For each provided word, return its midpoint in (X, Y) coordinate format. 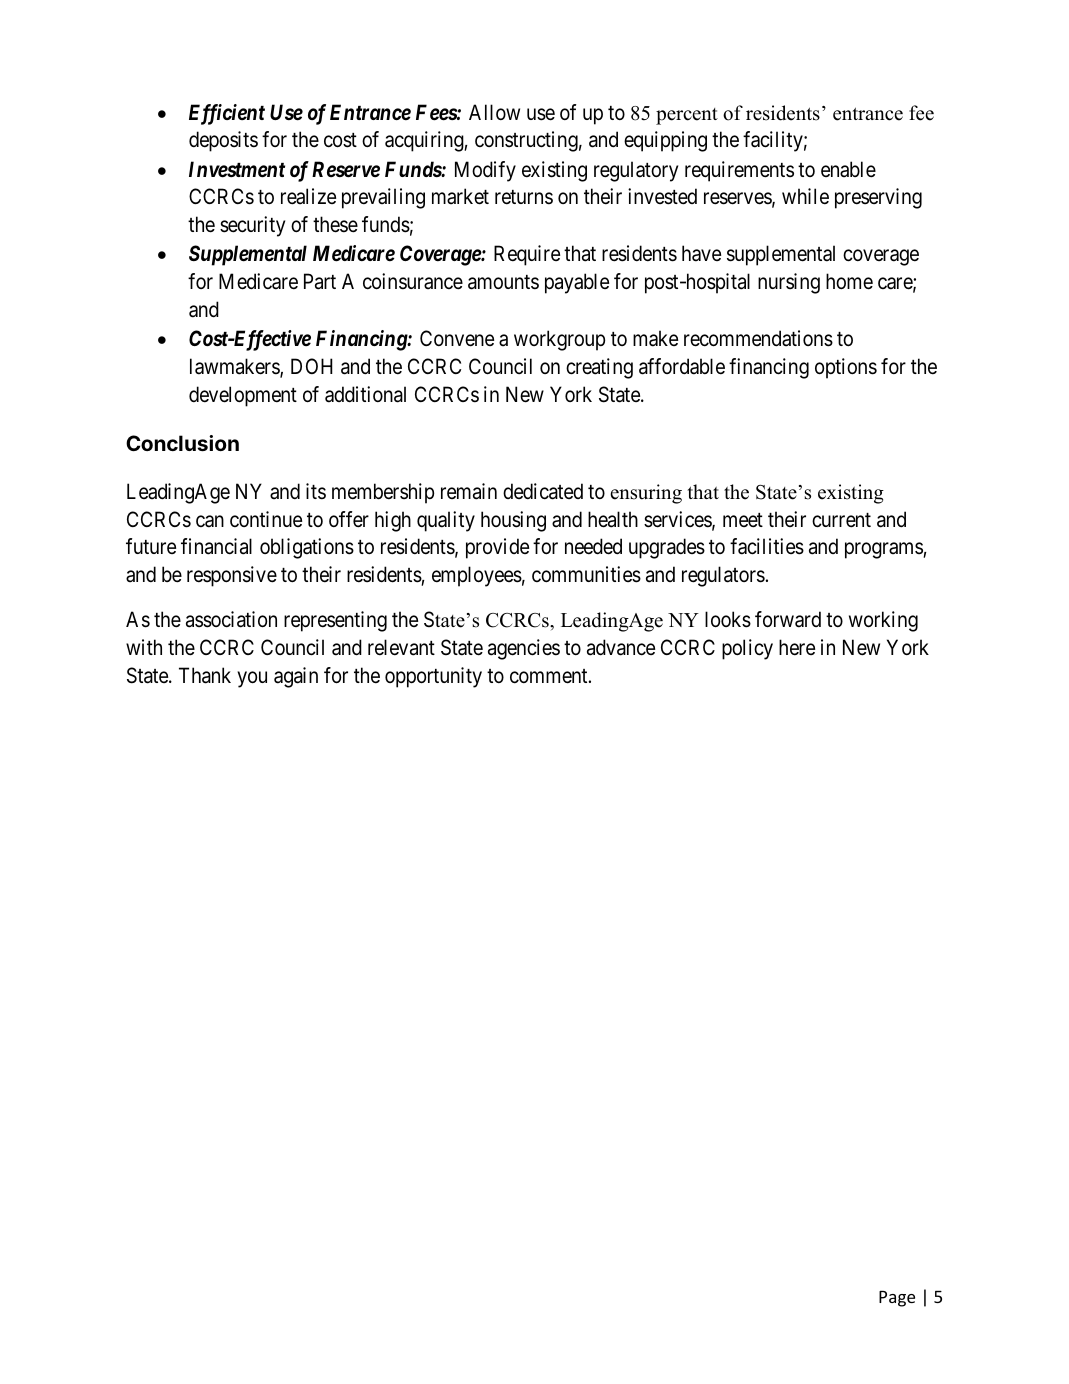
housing (513, 521)
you (252, 679)
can (210, 521)
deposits (223, 141)
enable (848, 169)
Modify (485, 171)
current (841, 520)
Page (897, 1299)
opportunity (433, 677)
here (797, 647)
